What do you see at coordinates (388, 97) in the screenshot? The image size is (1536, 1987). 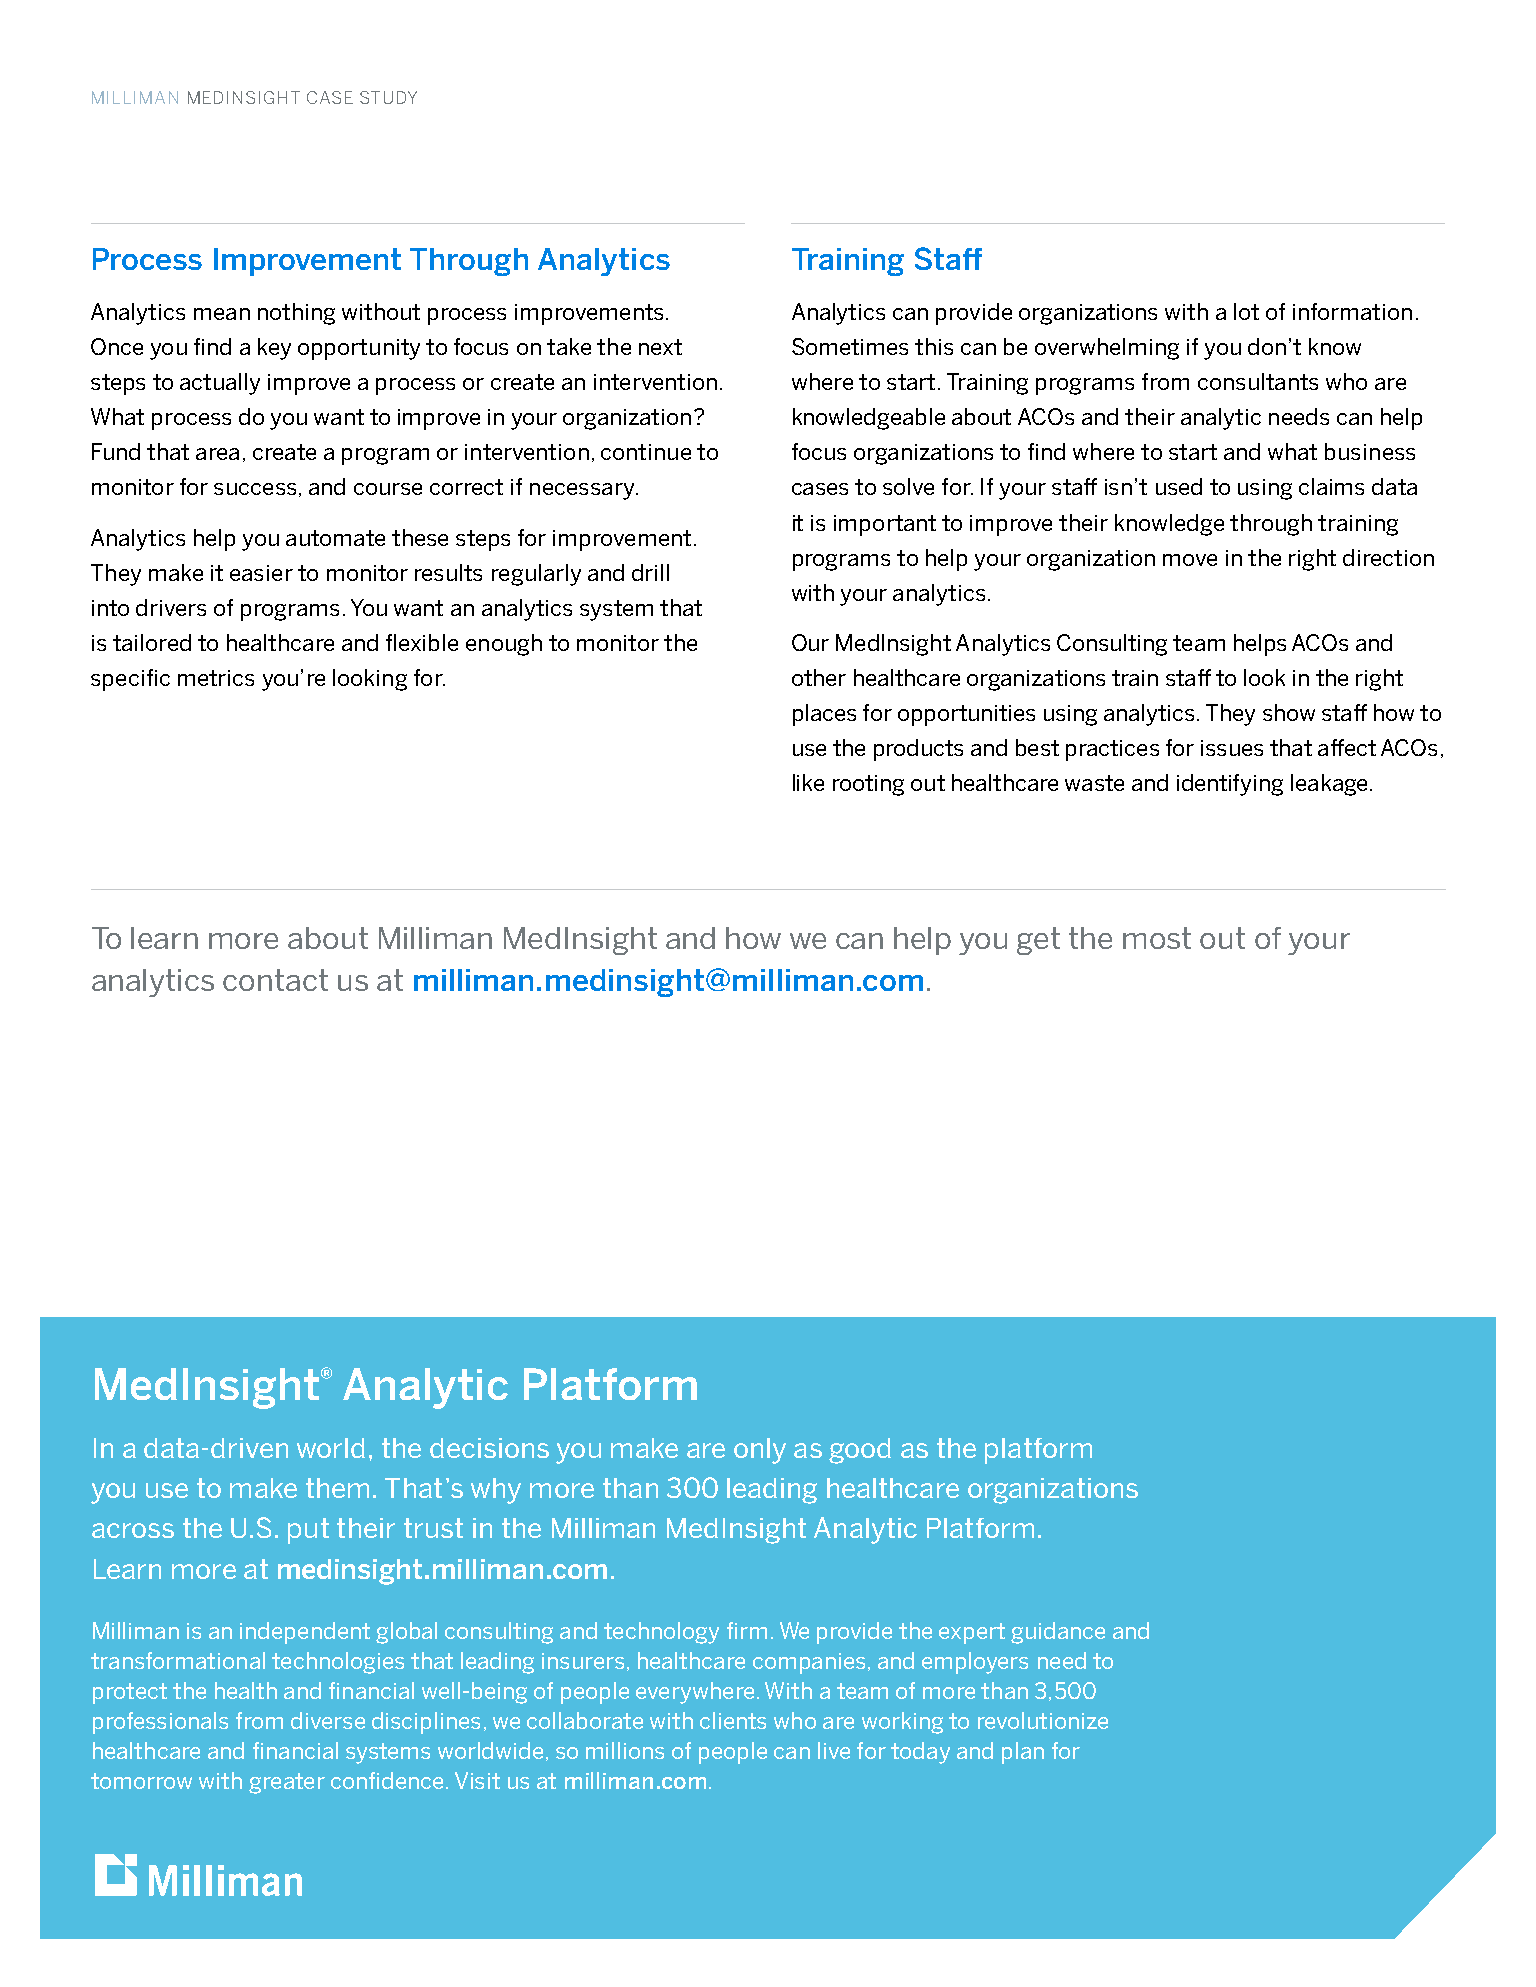 I see `STUDY` at bounding box center [388, 97].
